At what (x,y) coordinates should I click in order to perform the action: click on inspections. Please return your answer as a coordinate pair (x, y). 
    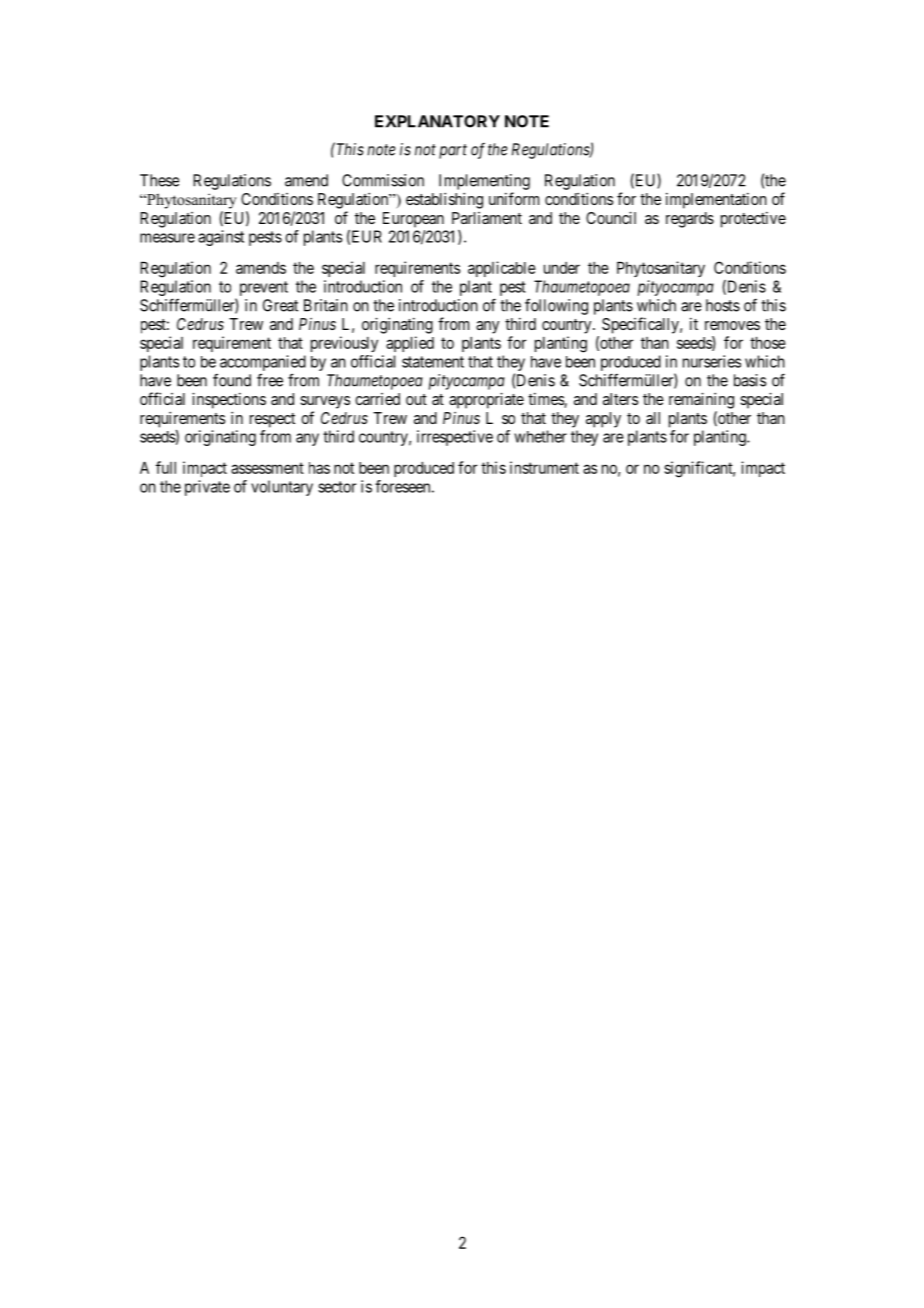
    Looking at the image, I should click on (229, 400).
